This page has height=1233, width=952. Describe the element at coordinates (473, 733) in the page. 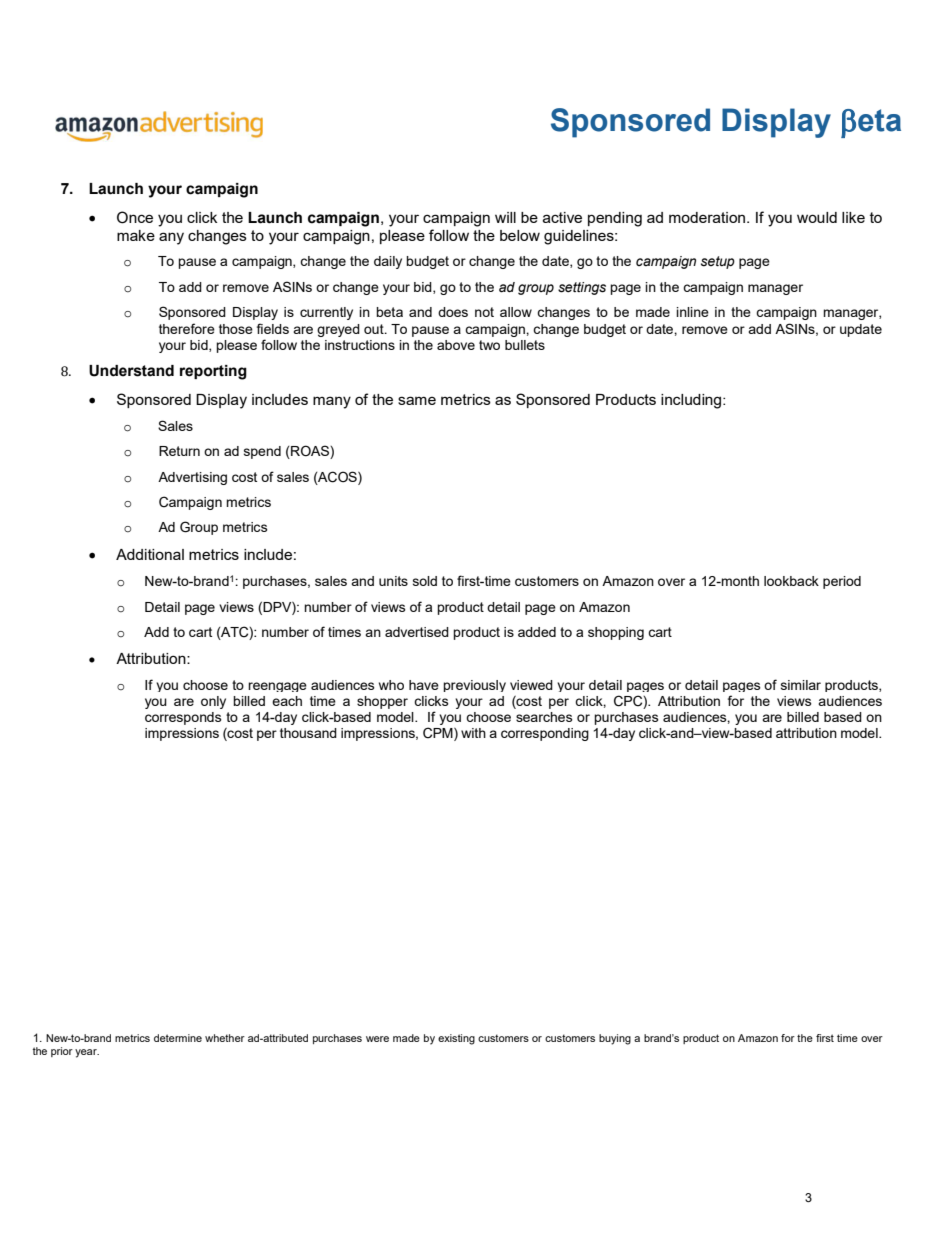

I see `with` at that location.
